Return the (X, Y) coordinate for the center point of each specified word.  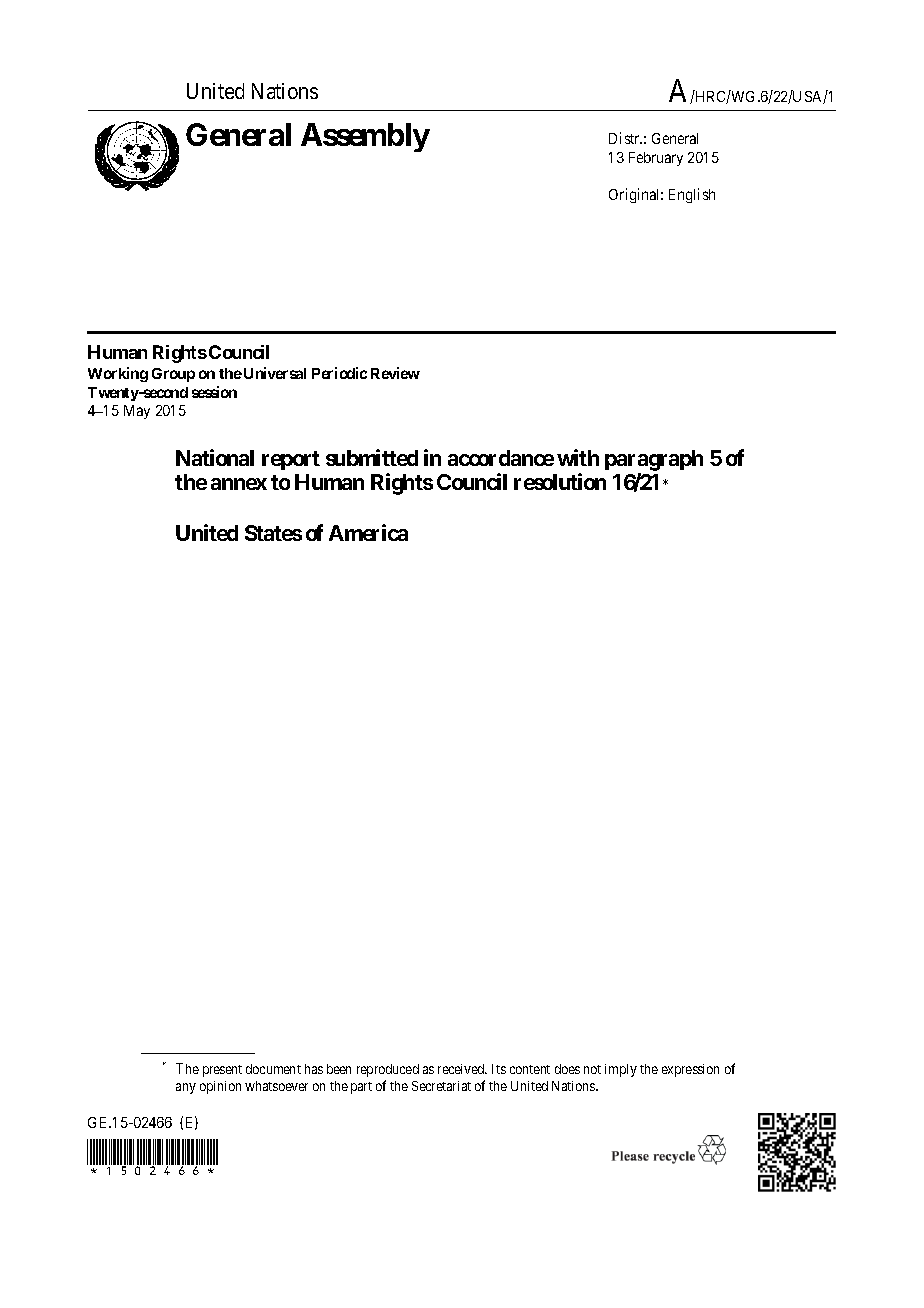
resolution (560, 481)
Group (173, 375)
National (215, 457)
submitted (372, 457)
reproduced (388, 1070)
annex (239, 484)
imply (621, 1070)
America (368, 532)
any (186, 1088)
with (578, 457)
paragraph (654, 462)
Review (395, 373)
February (656, 159)
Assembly (365, 137)
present (222, 1071)
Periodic (339, 373)
